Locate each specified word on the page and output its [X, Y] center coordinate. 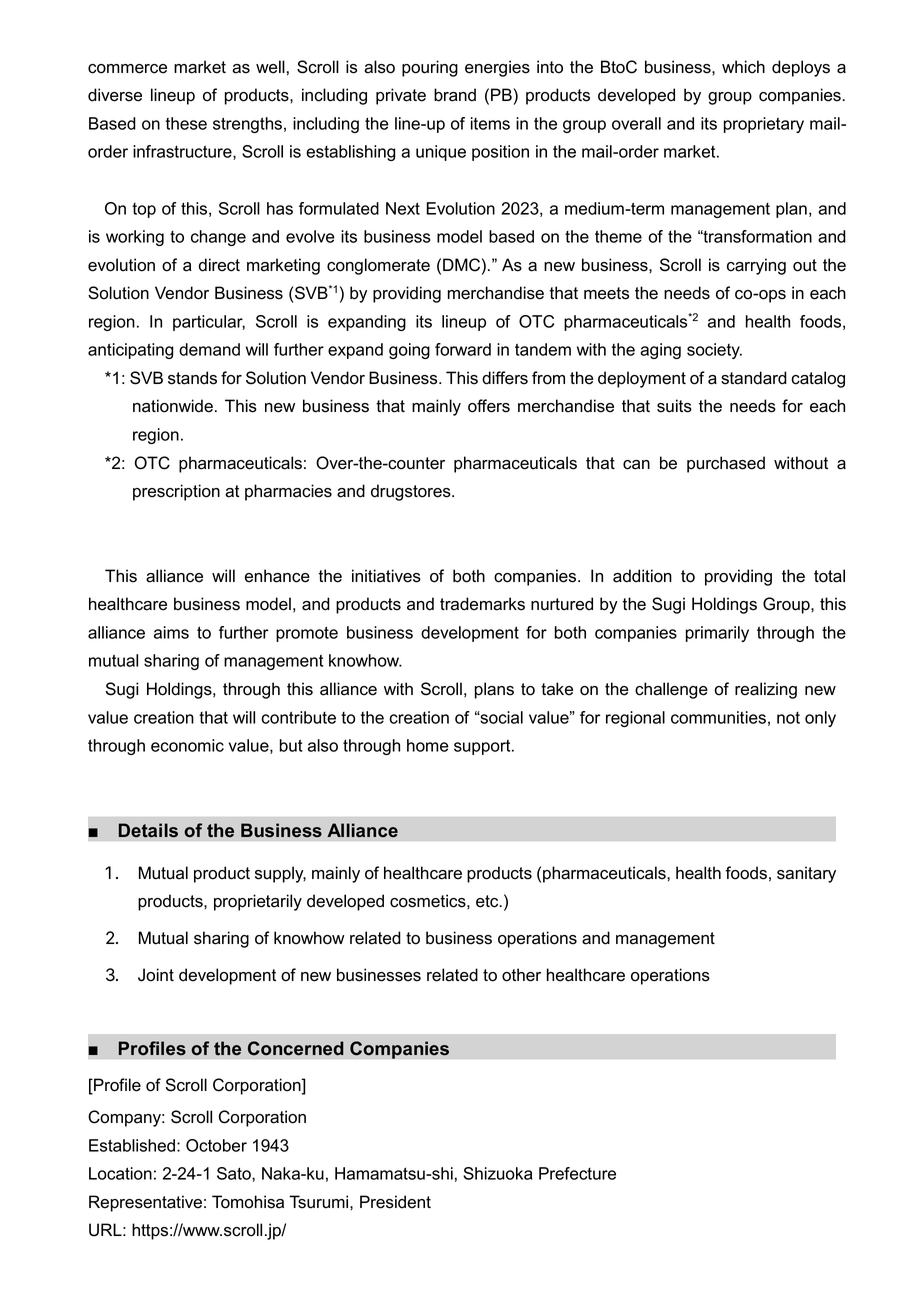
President [395, 1202]
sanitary [806, 874]
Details [148, 830]
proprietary [764, 125]
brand [455, 95]
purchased [726, 464]
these [186, 123]
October [216, 1145]
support [483, 747]
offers [489, 406]
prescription [176, 492]
